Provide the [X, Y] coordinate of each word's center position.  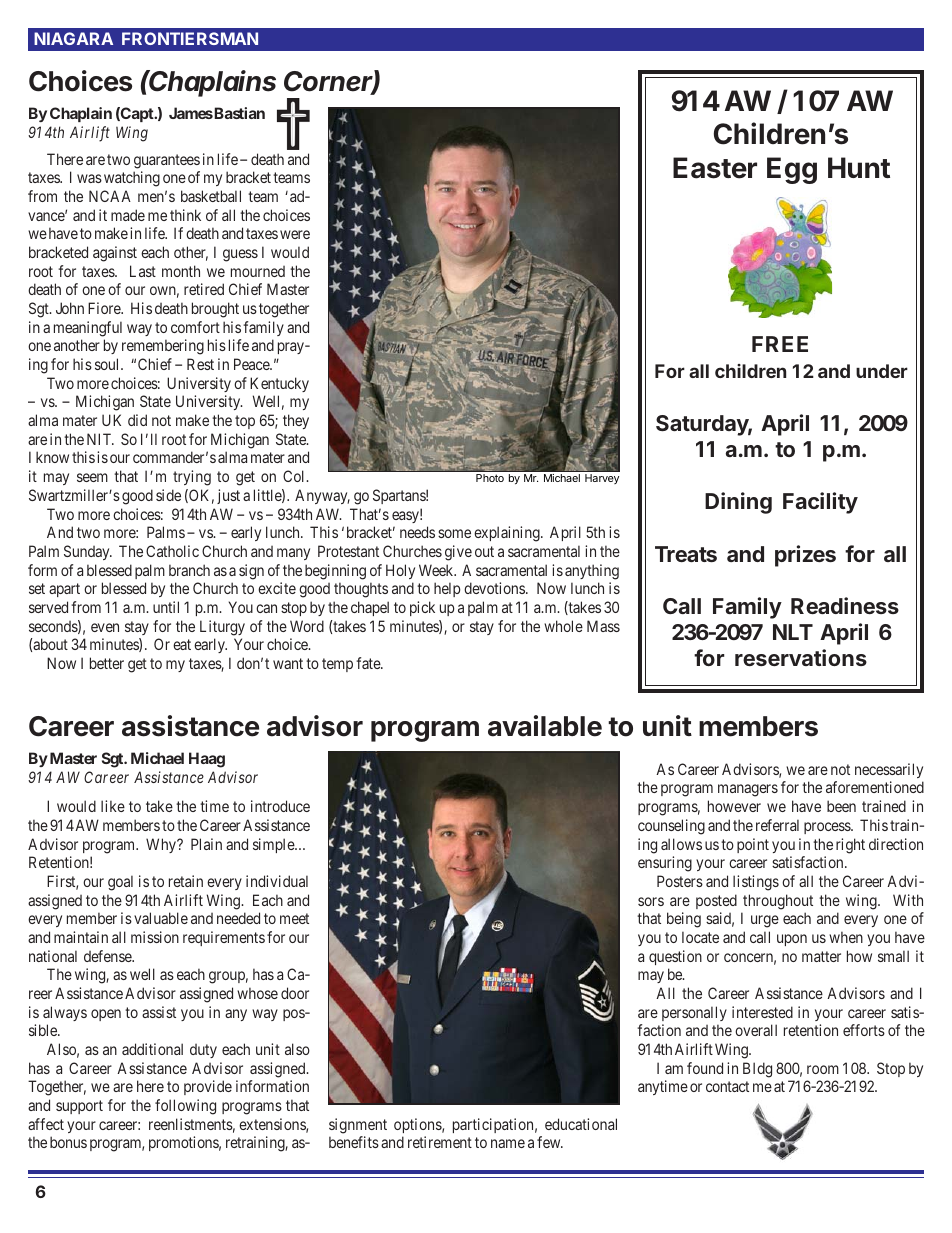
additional [152, 1049]
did [137, 420]
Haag [207, 760]
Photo [490, 478]
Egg [792, 170]
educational [581, 1124]
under [882, 371]
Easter [715, 168]
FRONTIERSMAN [190, 38]
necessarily [889, 770]
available [545, 726]
